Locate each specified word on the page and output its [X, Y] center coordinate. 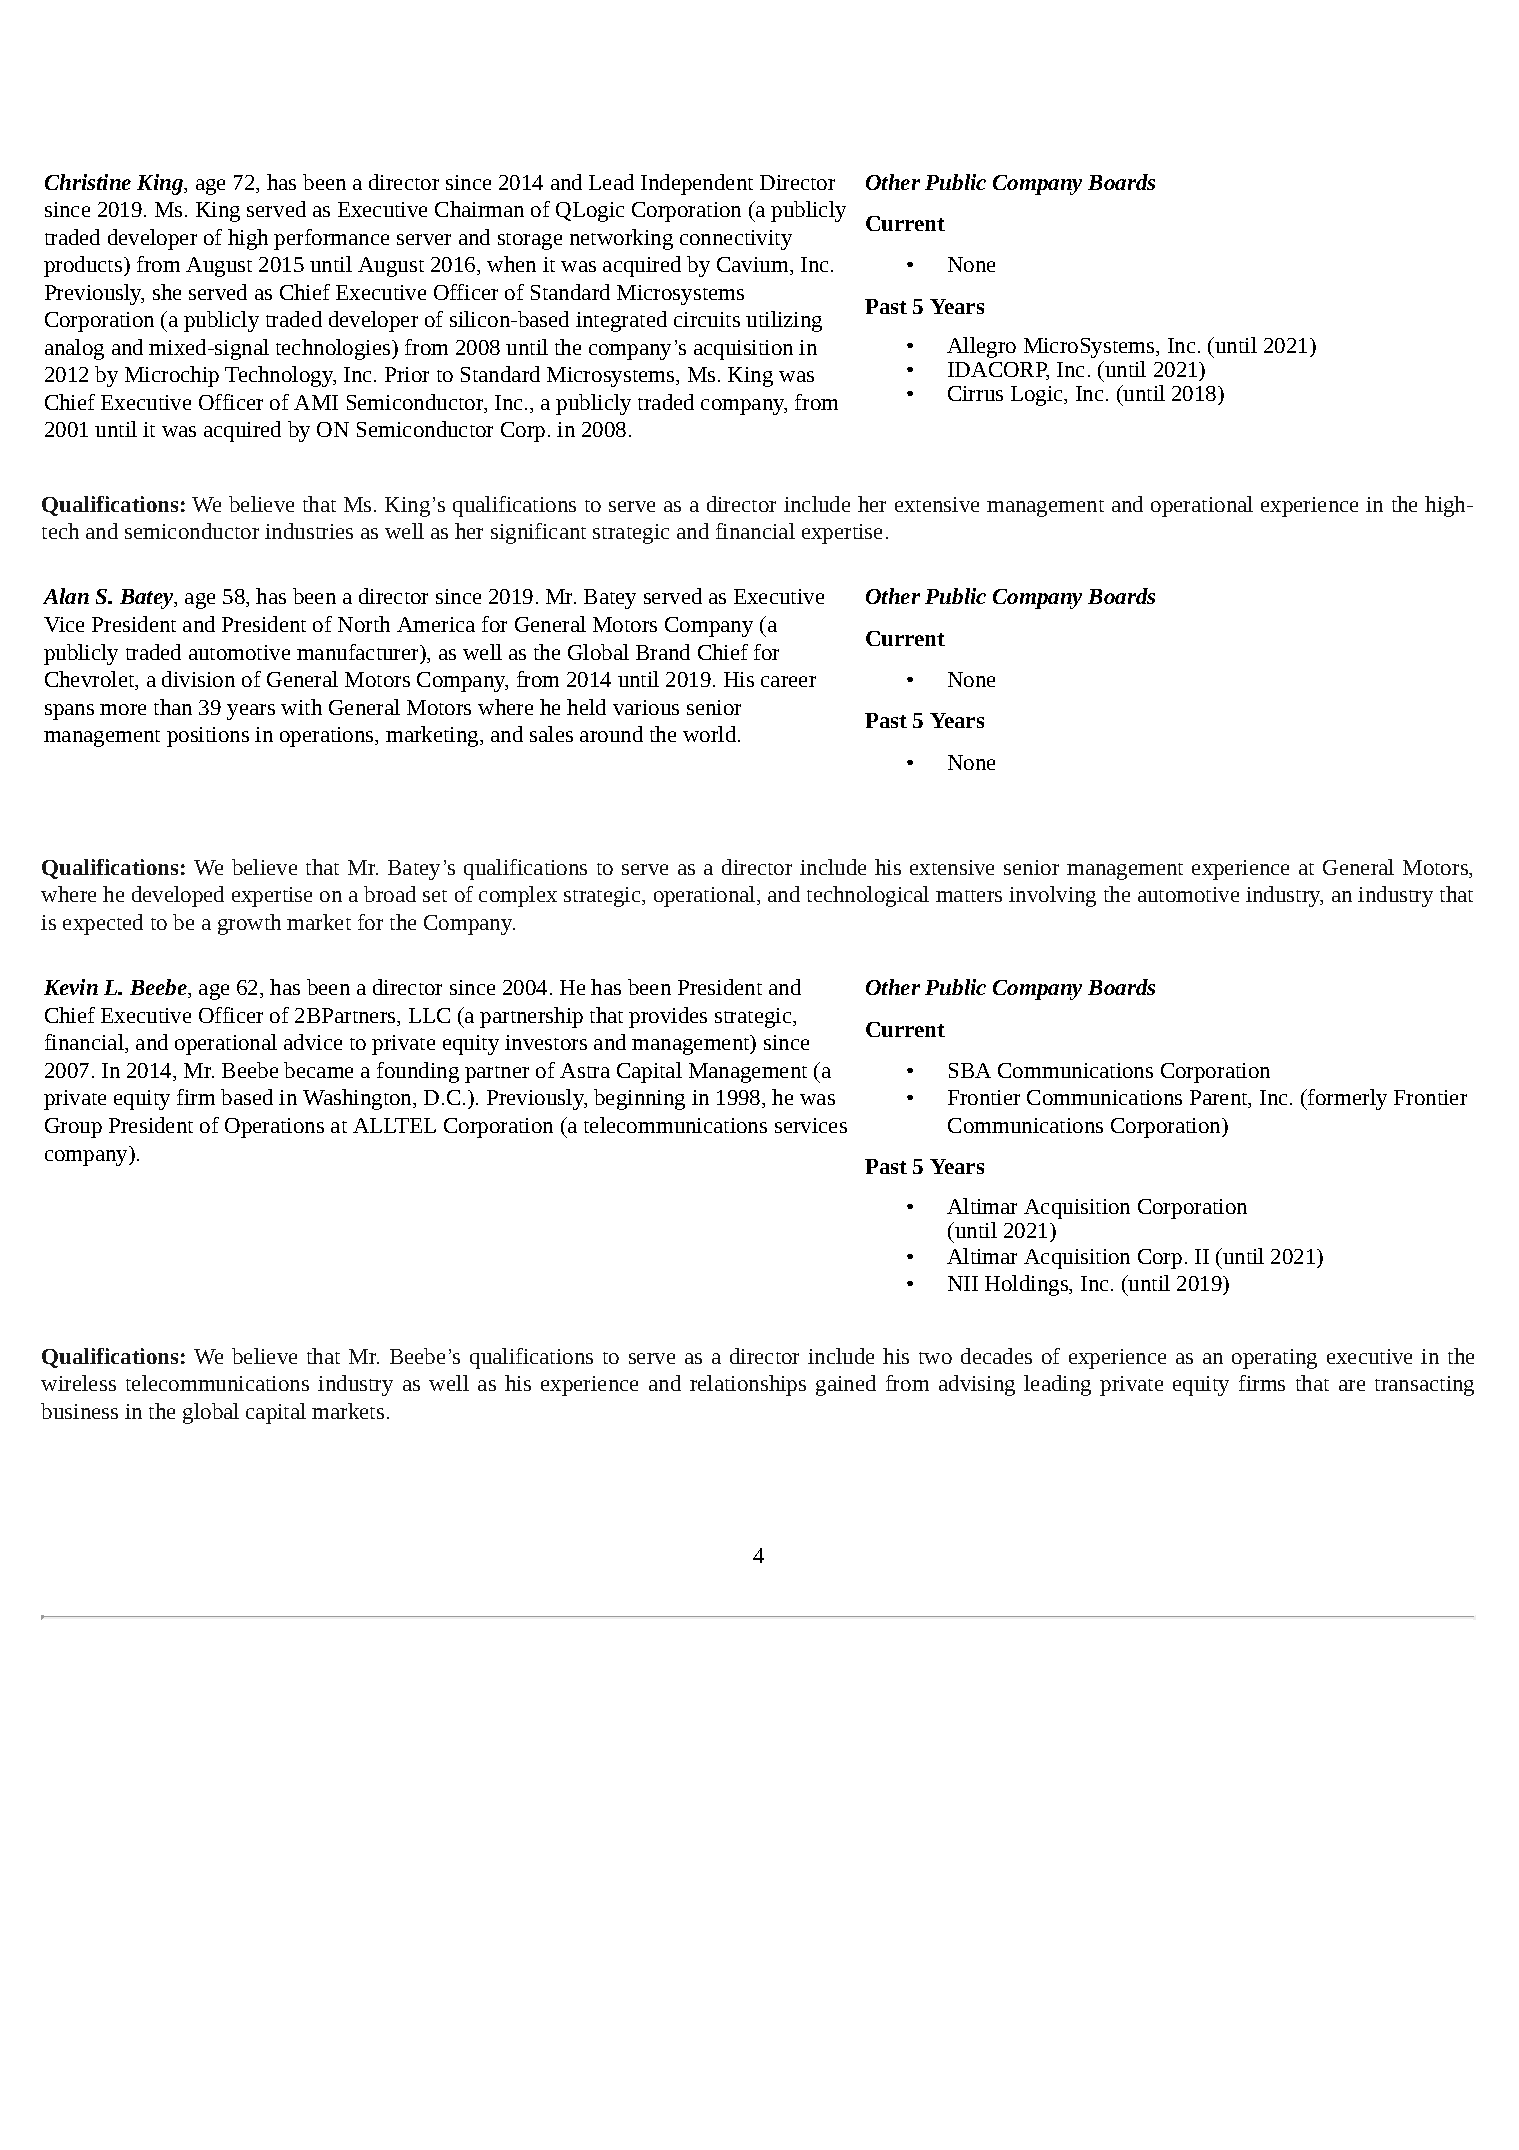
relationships [748, 1385]
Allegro [981, 347]
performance [331, 239]
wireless [78, 1383]
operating [1274, 1359]
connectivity [736, 240]
